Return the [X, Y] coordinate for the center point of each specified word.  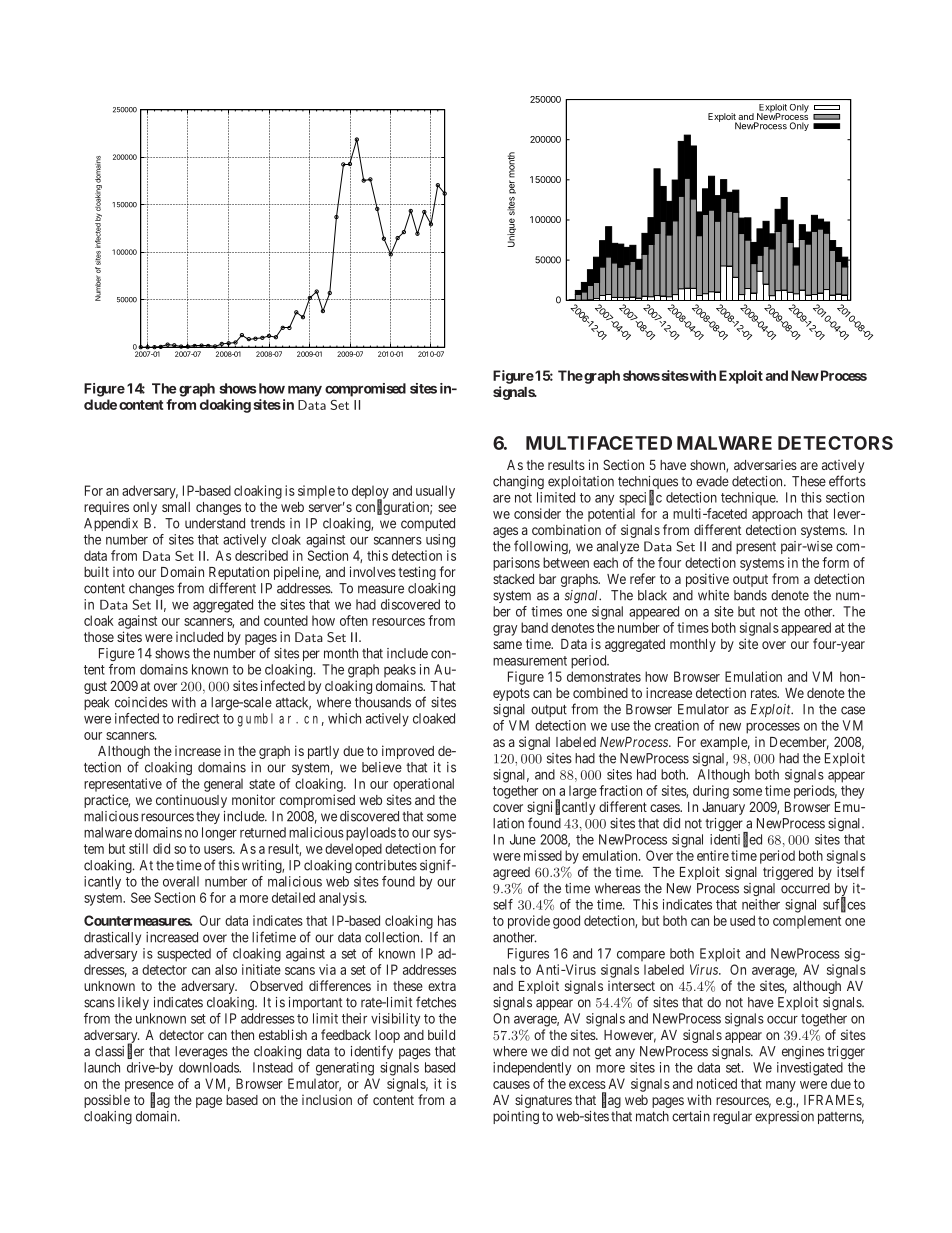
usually [435, 492]
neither [761, 904]
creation [677, 725]
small [176, 507]
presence [149, 1087]
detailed [293, 897]
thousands [383, 702]
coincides [141, 702]
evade [712, 481]
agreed [511, 873]
